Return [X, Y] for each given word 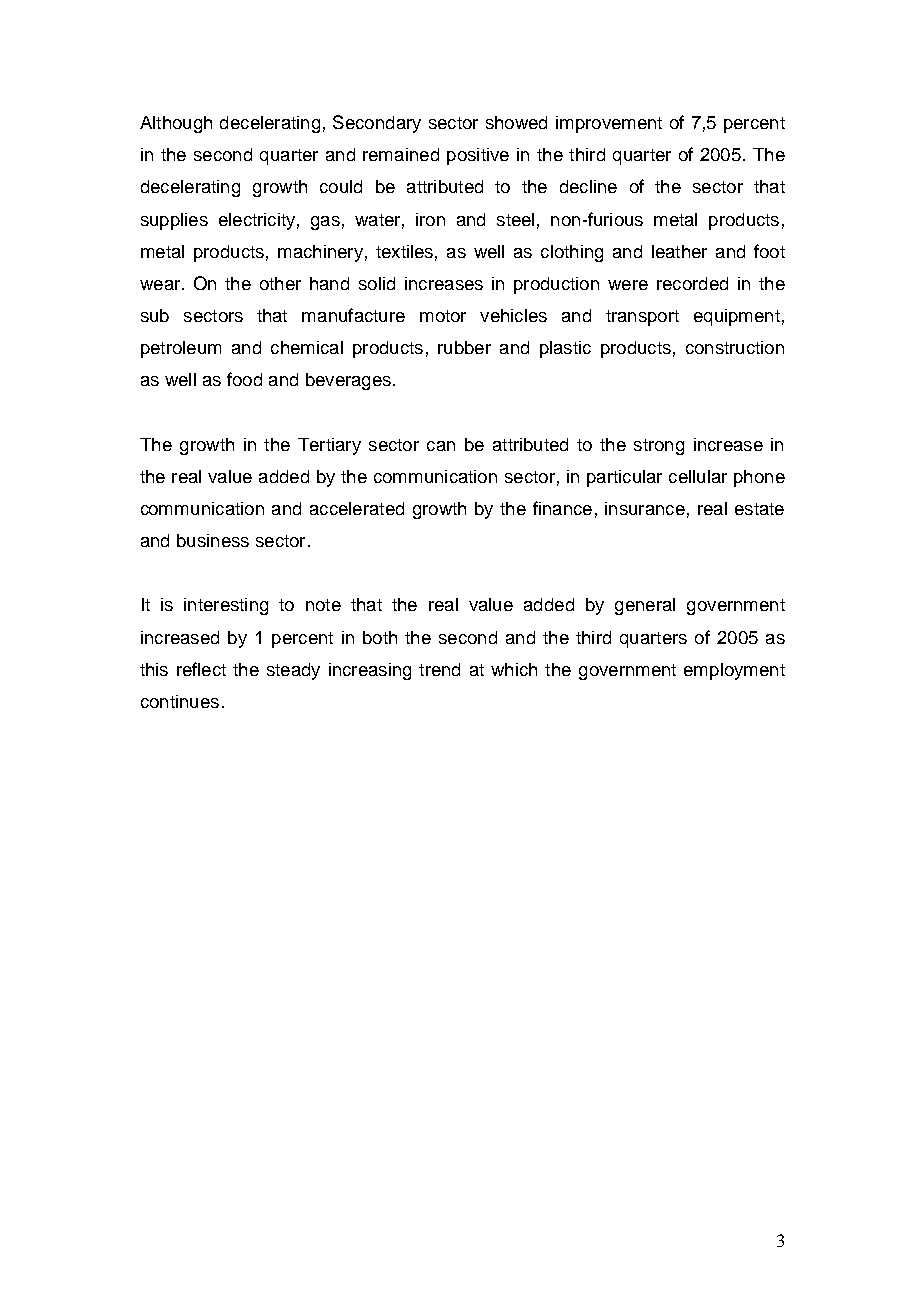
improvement [609, 124]
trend [439, 669]
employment [734, 671]
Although [176, 124]
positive [478, 156]
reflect [201, 669]
